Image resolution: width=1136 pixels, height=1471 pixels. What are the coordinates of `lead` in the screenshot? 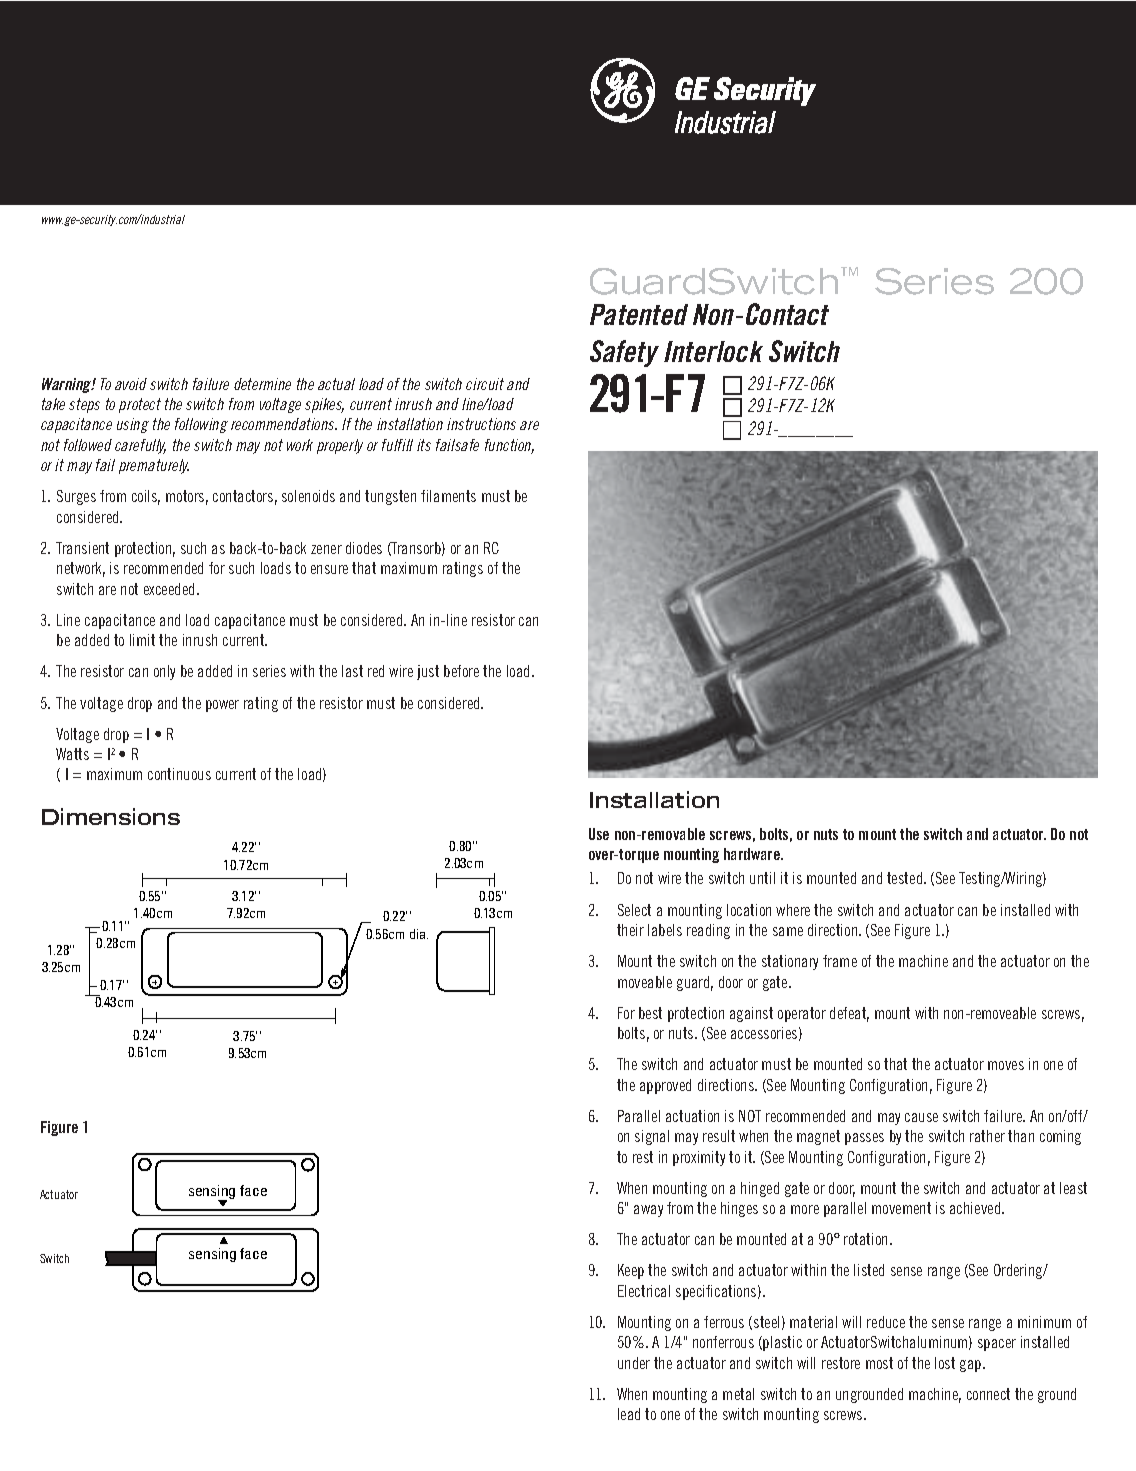 It's located at (629, 1414).
